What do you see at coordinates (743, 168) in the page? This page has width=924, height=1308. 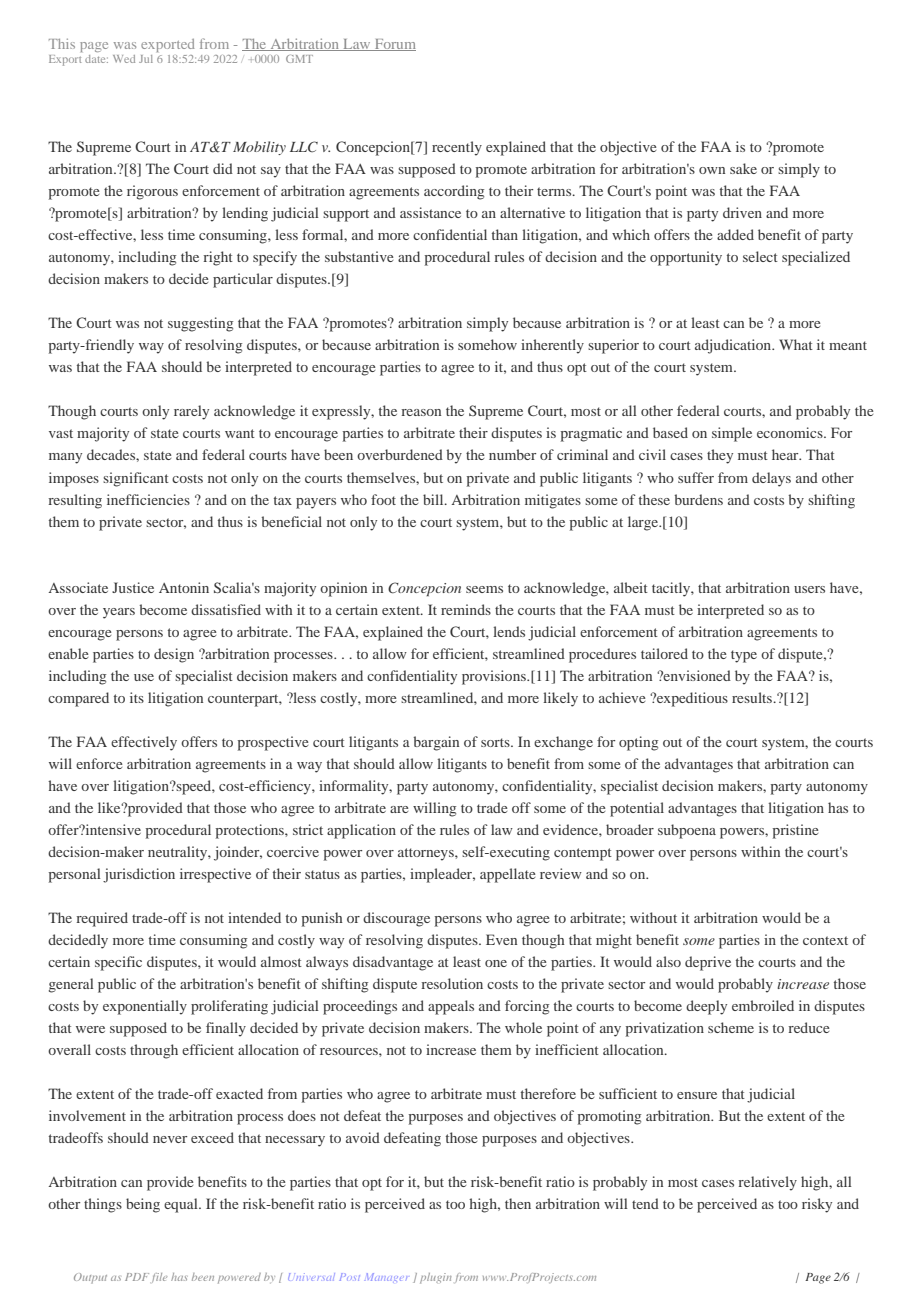 I see `sake` at bounding box center [743, 168].
